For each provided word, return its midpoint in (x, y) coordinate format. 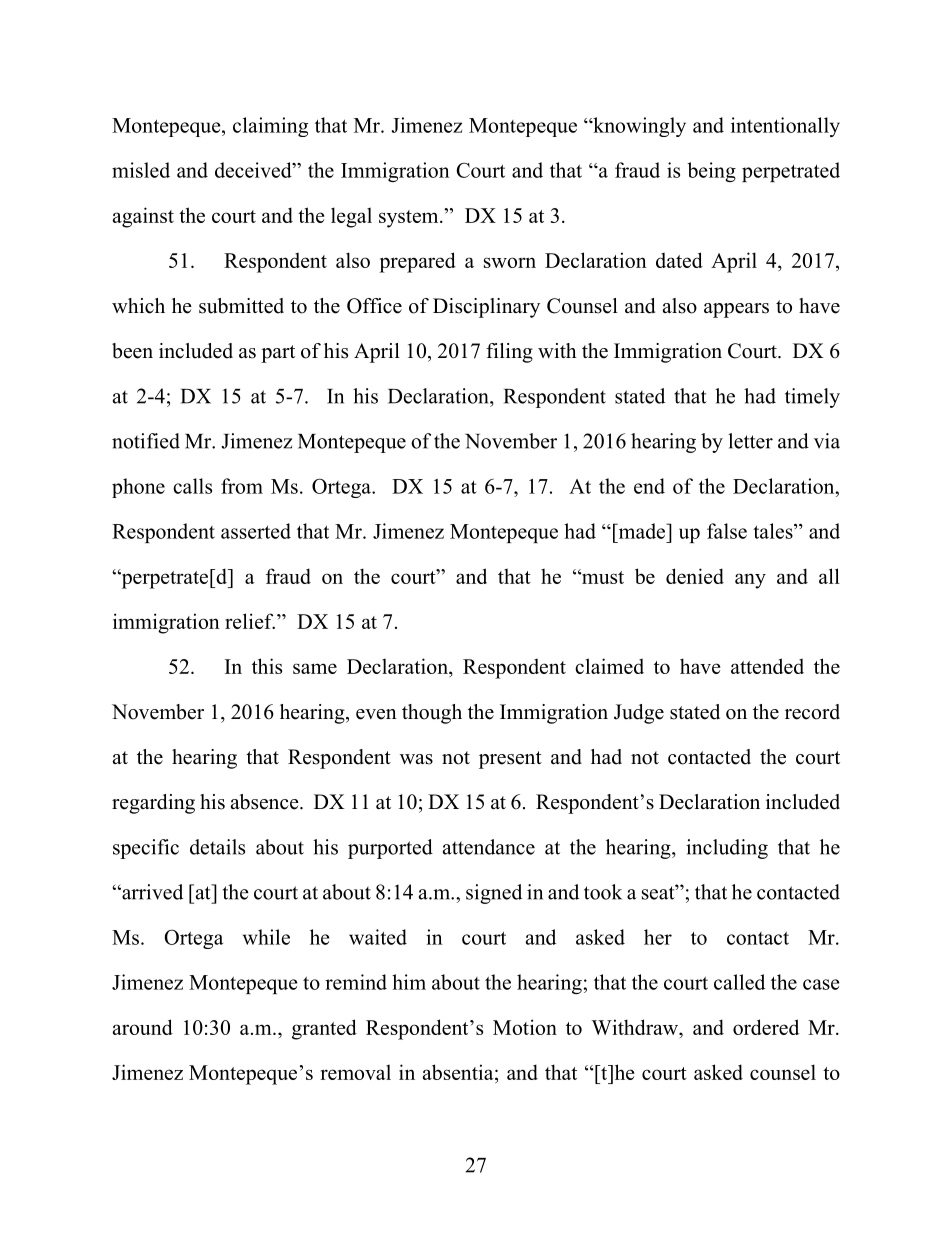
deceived (254, 170)
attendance (489, 847)
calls (192, 486)
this (267, 666)
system (410, 219)
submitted (241, 306)
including (727, 849)
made (642, 531)
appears (736, 310)
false (727, 531)
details (217, 847)
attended (767, 666)
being (711, 172)
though (432, 714)
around (143, 1027)
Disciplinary (486, 308)
